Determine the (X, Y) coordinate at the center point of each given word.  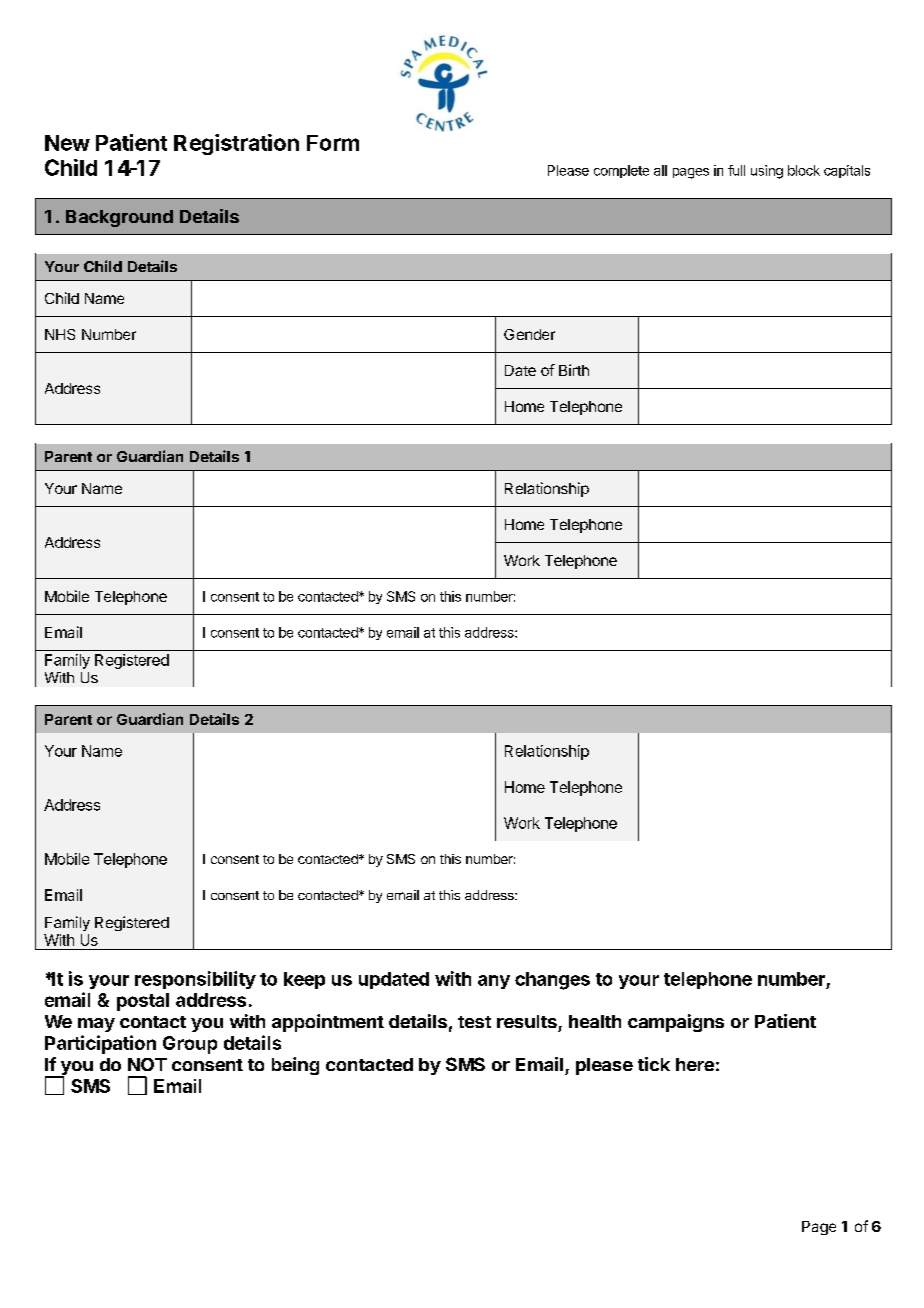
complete (621, 171)
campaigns (676, 1023)
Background (119, 218)
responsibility (195, 980)
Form (333, 143)
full (736, 170)
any (494, 982)
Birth (574, 370)
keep (304, 980)
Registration (236, 144)
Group (190, 1045)
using (767, 172)
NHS (60, 334)
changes (552, 981)
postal (143, 1002)
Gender (529, 334)
